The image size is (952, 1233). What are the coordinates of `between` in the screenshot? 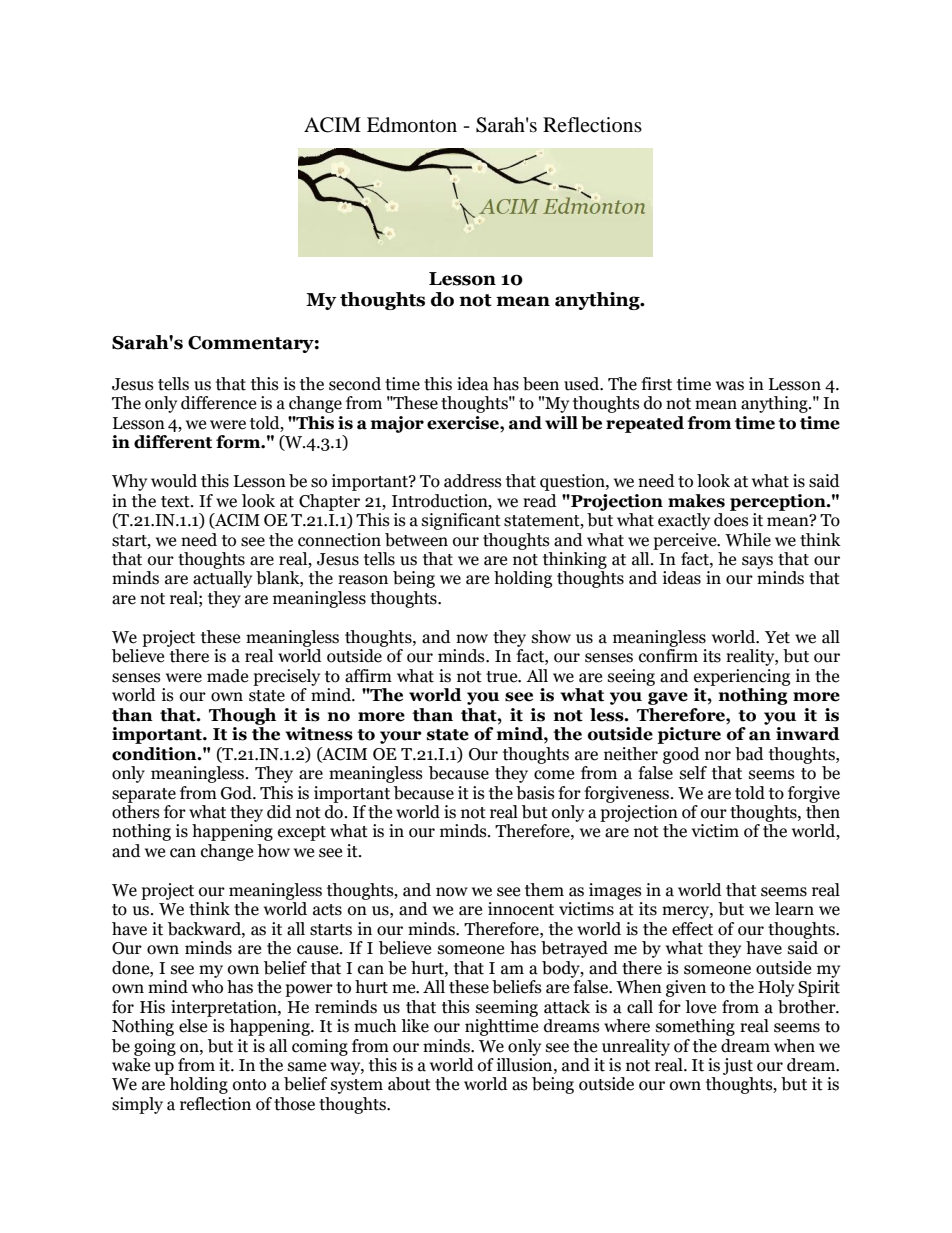 It's located at (416, 540).
